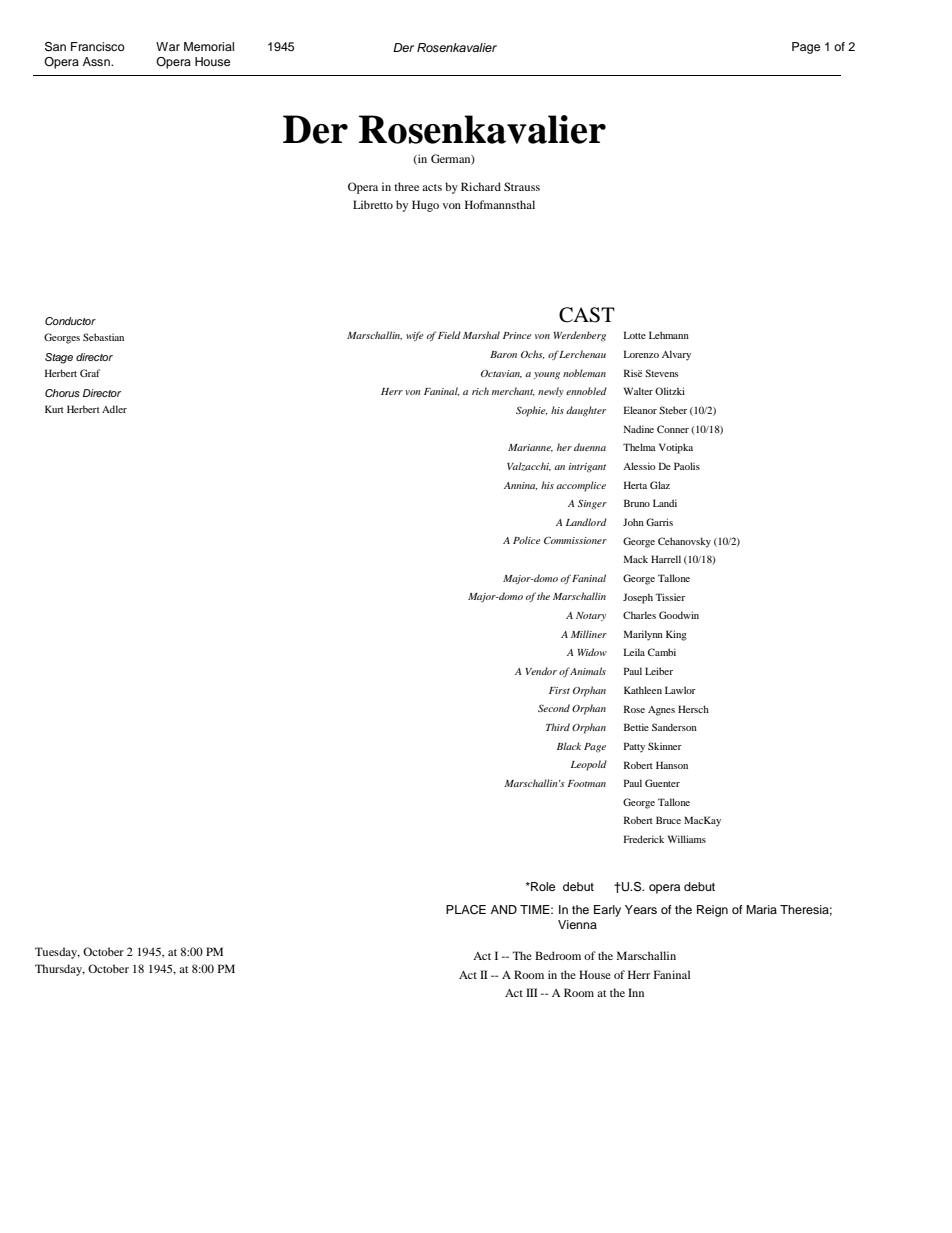  What do you see at coordinates (526, 540) in the screenshot?
I see `Police` at bounding box center [526, 540].
